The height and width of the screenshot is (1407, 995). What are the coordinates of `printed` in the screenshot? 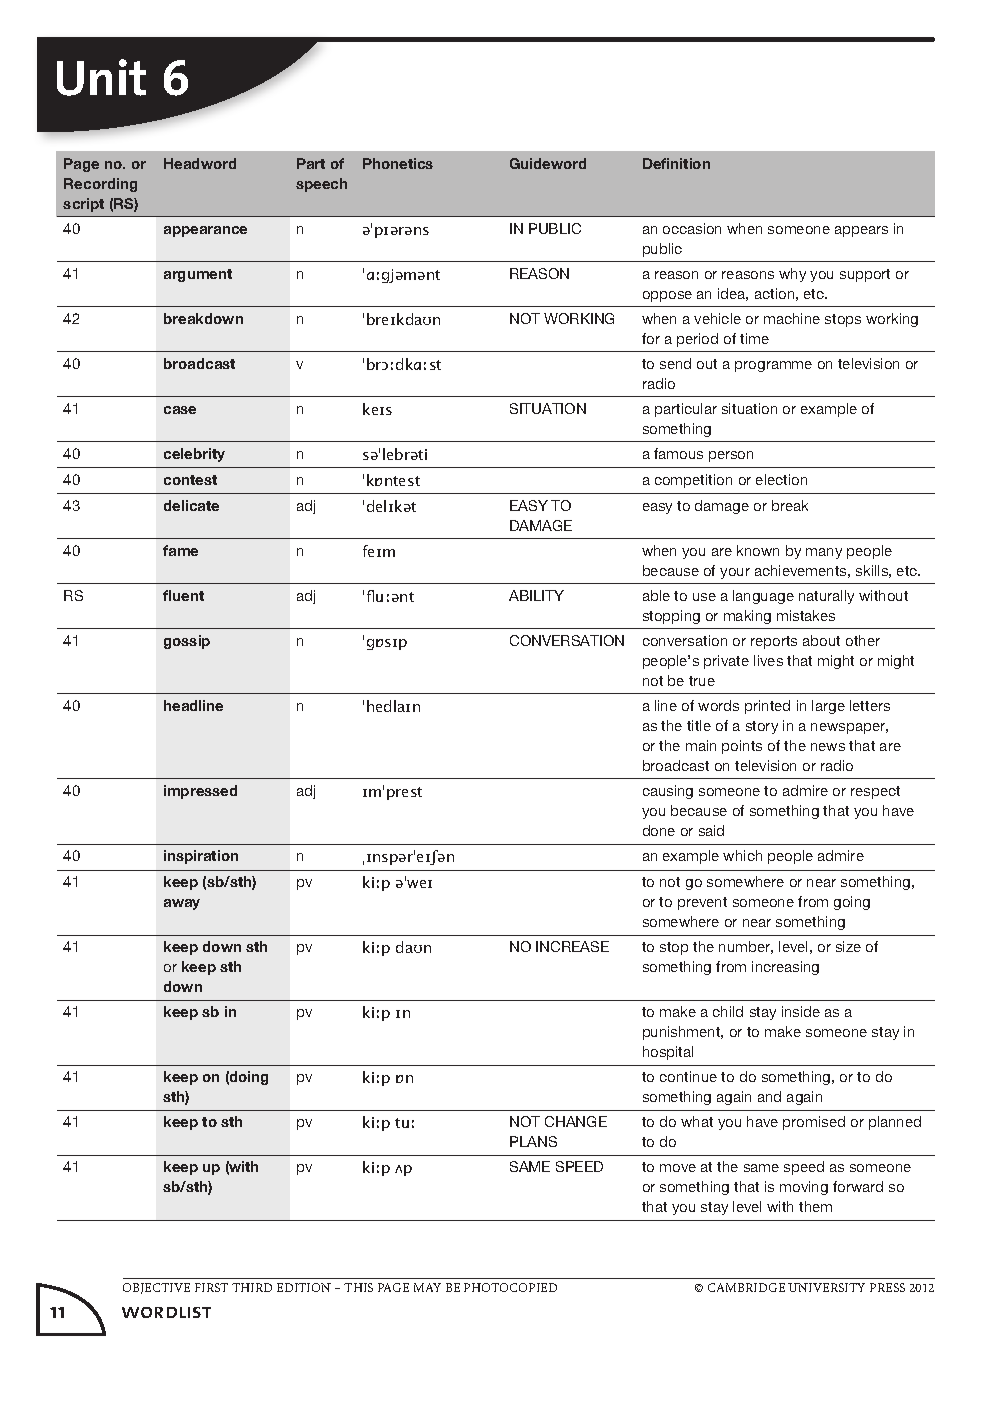 It's located at (767, 707).
